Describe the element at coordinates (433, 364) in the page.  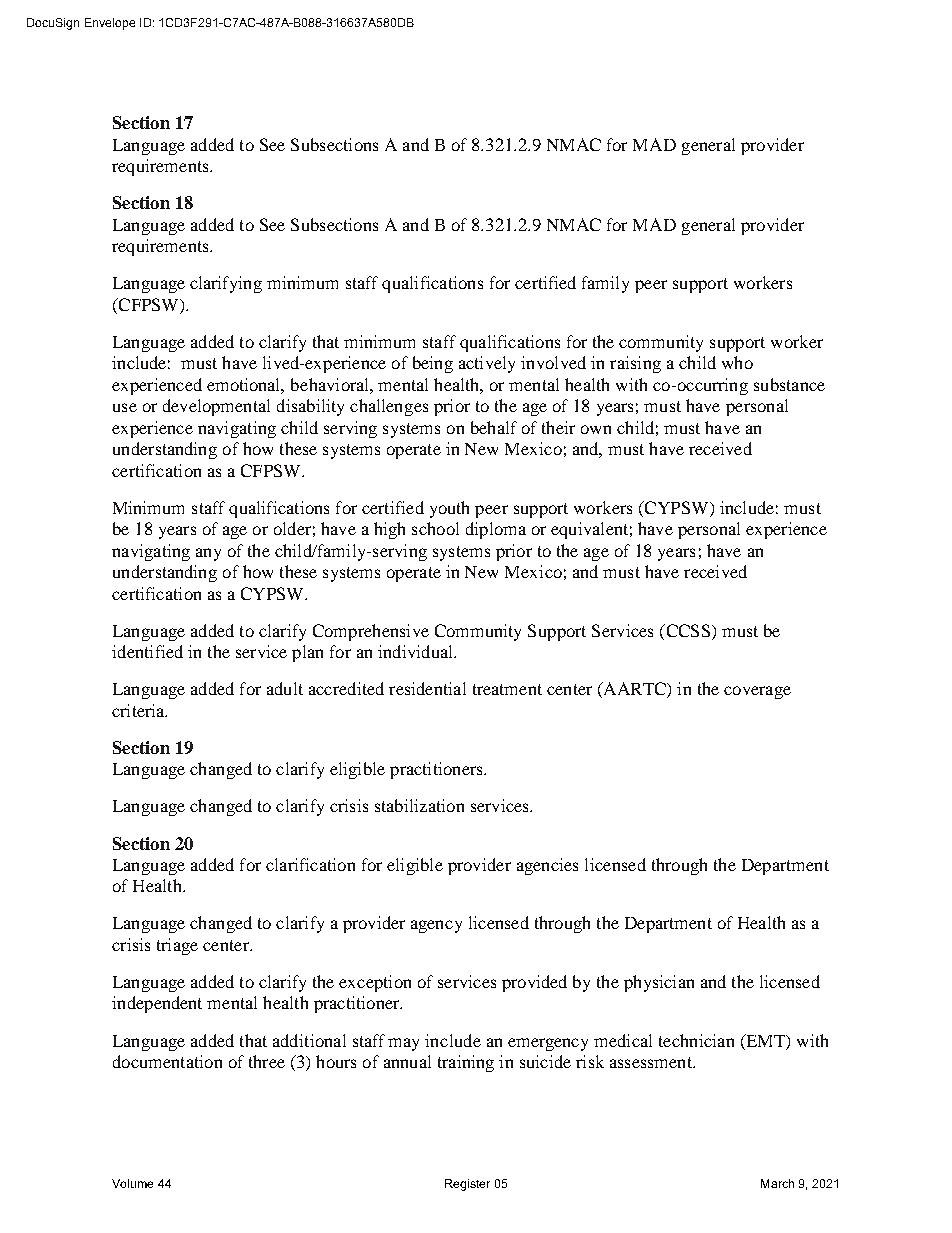
I see `being` at that location.
